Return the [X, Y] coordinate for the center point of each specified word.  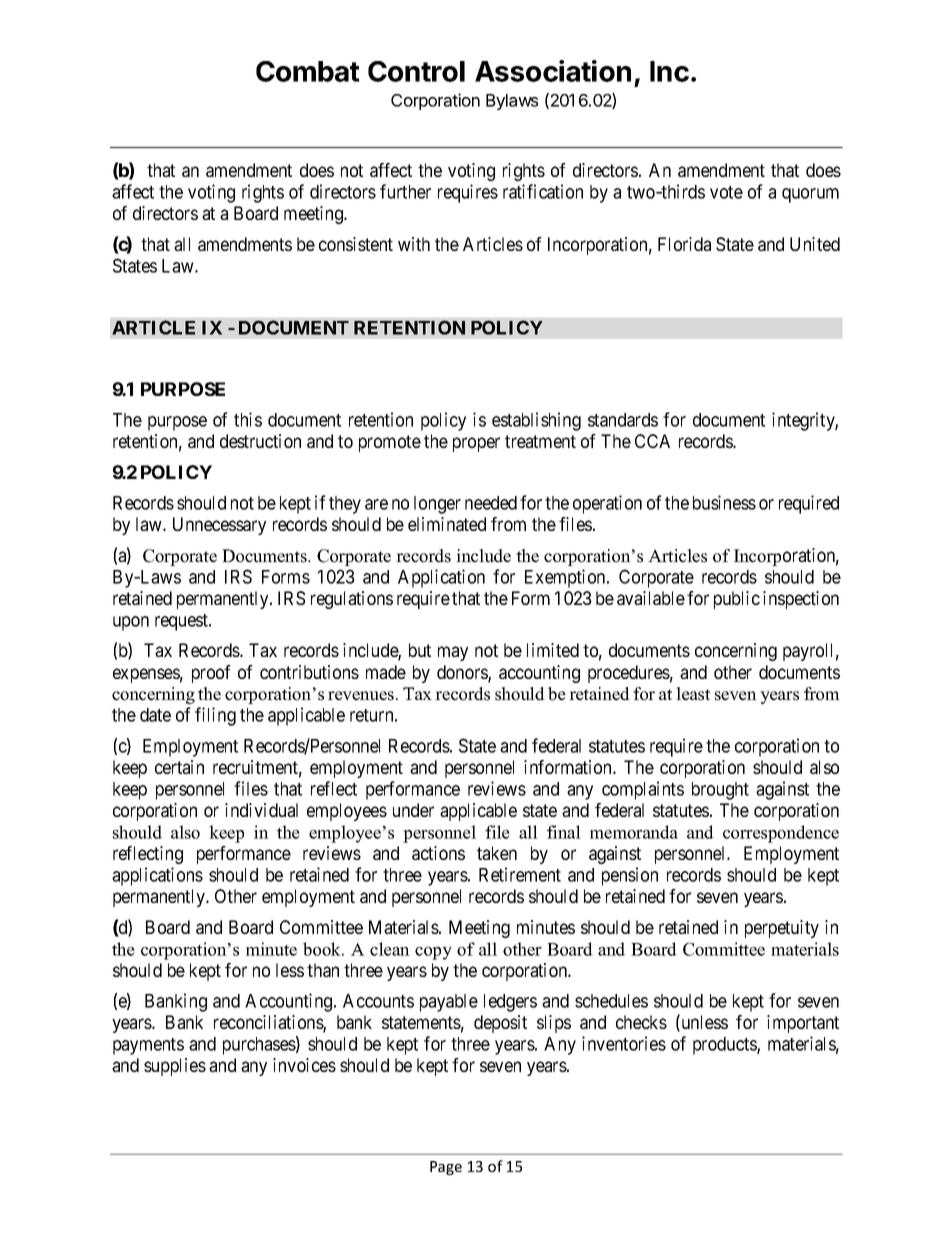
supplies [175, 1067]
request [182, 622]
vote [726, 192]
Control [416, 71]
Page [446, 1168]
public [737, 600]
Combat [308, 71]
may [453, 653]
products [725, 1046]
